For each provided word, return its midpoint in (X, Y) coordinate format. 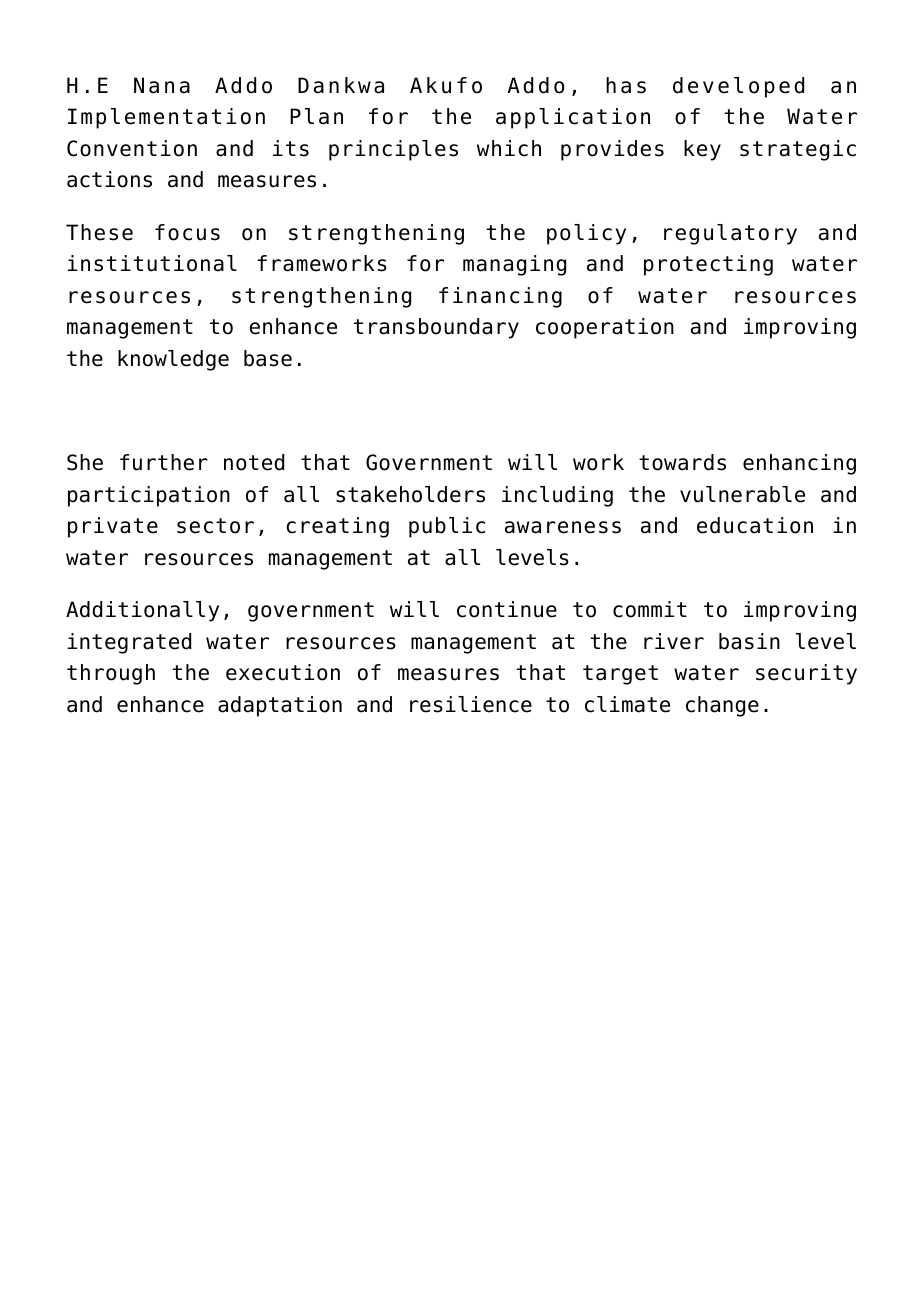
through (111, 674)
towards (682, 462)
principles (393, 150)
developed (738, 87)
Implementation (166, 118)
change (722, 706)
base (268, 358)
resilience (471, 704)
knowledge (173, 360)
